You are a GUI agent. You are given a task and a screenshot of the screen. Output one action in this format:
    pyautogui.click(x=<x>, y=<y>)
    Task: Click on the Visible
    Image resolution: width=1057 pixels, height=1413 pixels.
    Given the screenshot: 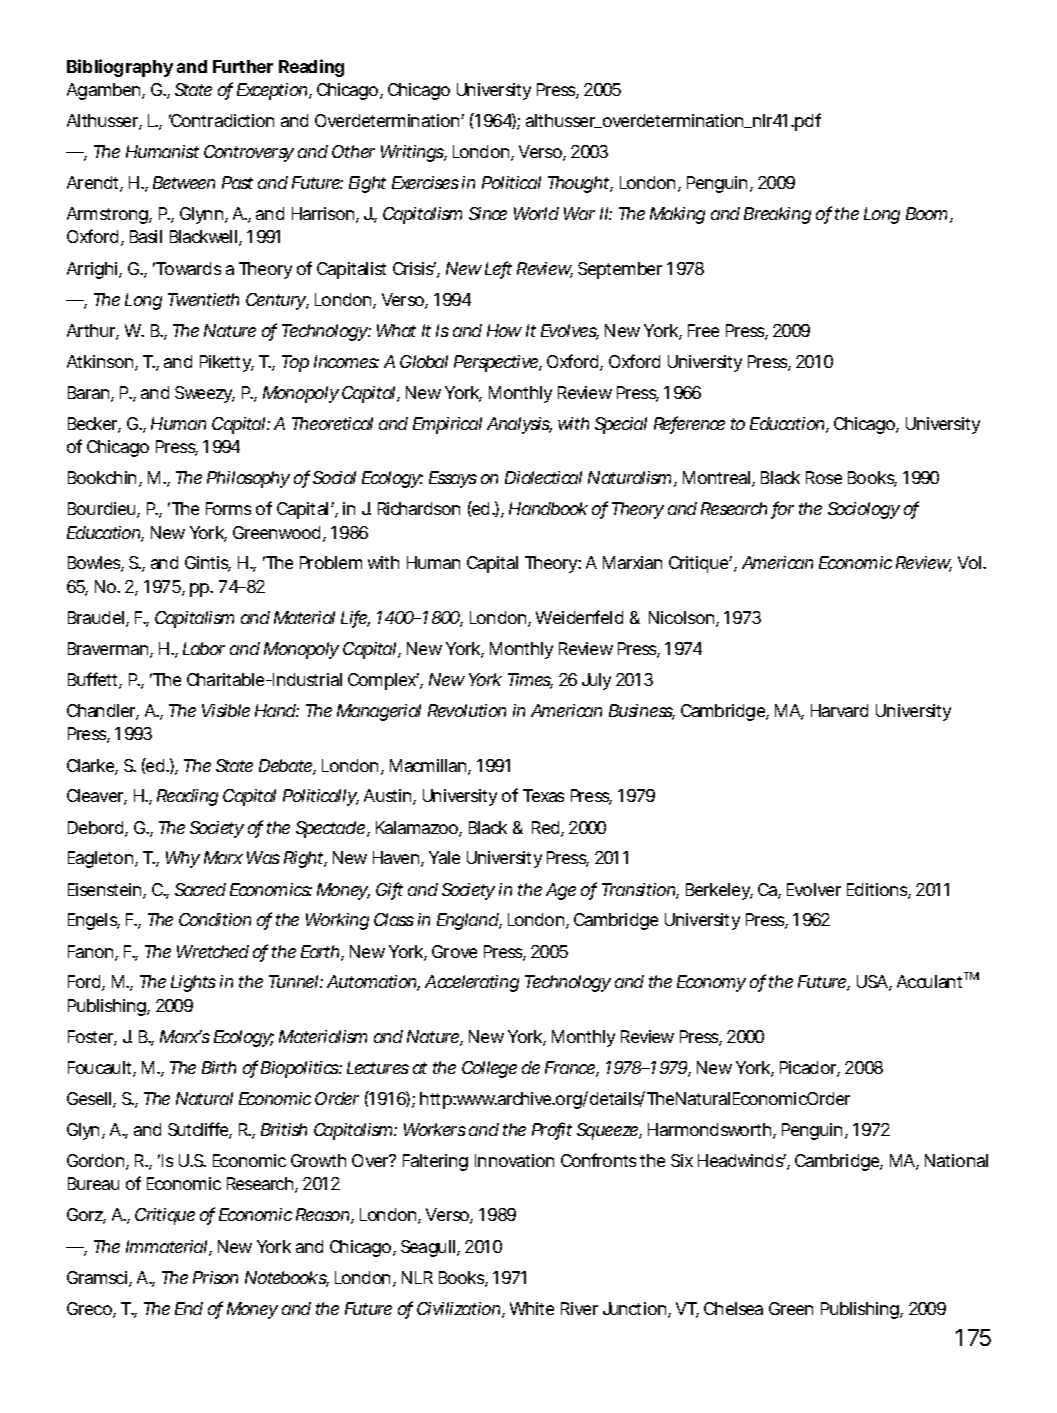 What is the action you would take?
    pyautogui.click(x=226, y=710)
